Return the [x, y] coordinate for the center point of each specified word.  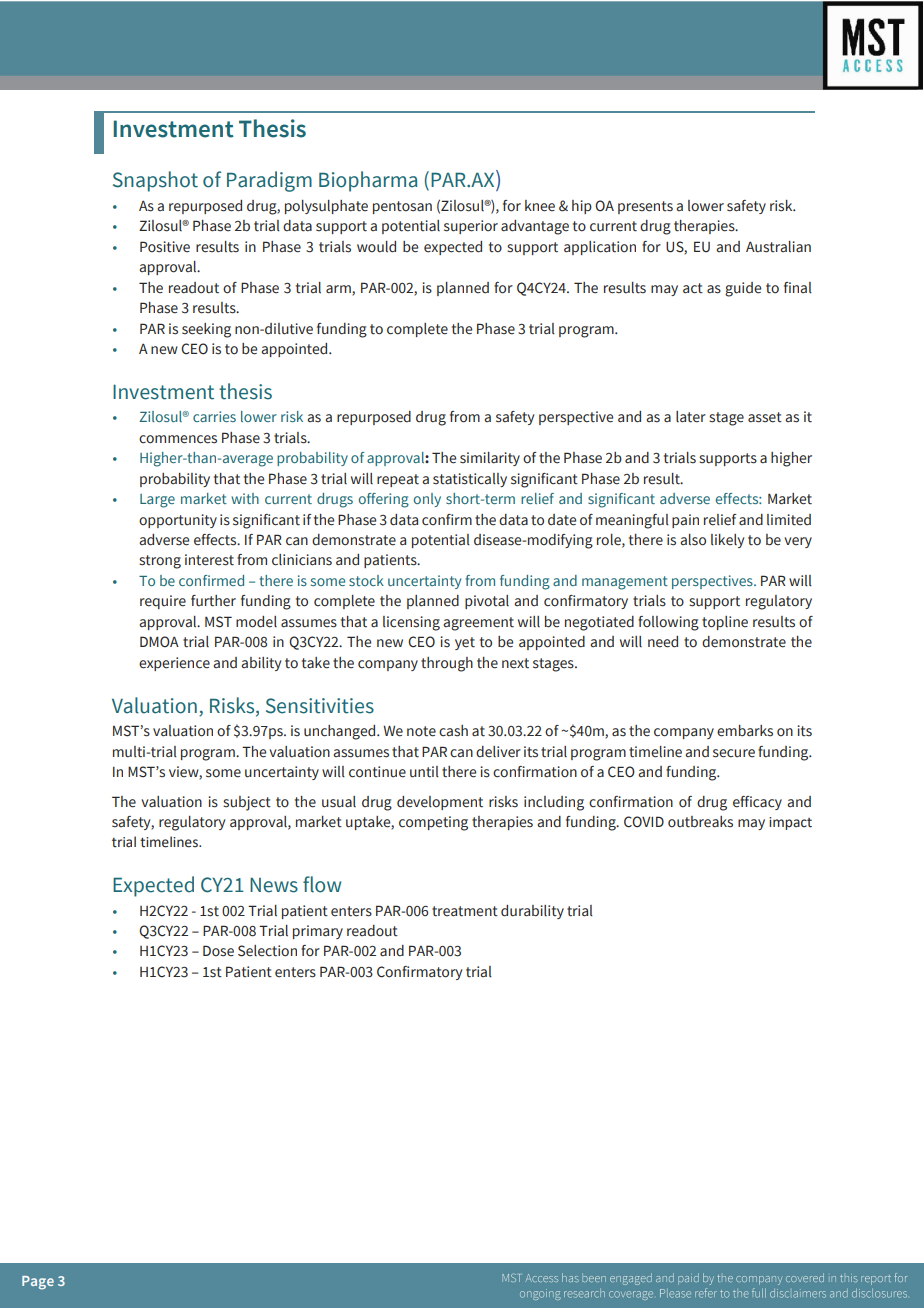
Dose [218, 951]
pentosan [402, 207]
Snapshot [155, 181]
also [693, 540]
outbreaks [700, 822]
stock [366, 580]
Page [38, 1283]
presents [645, 207]
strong [160, 562]
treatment [465, 911]
